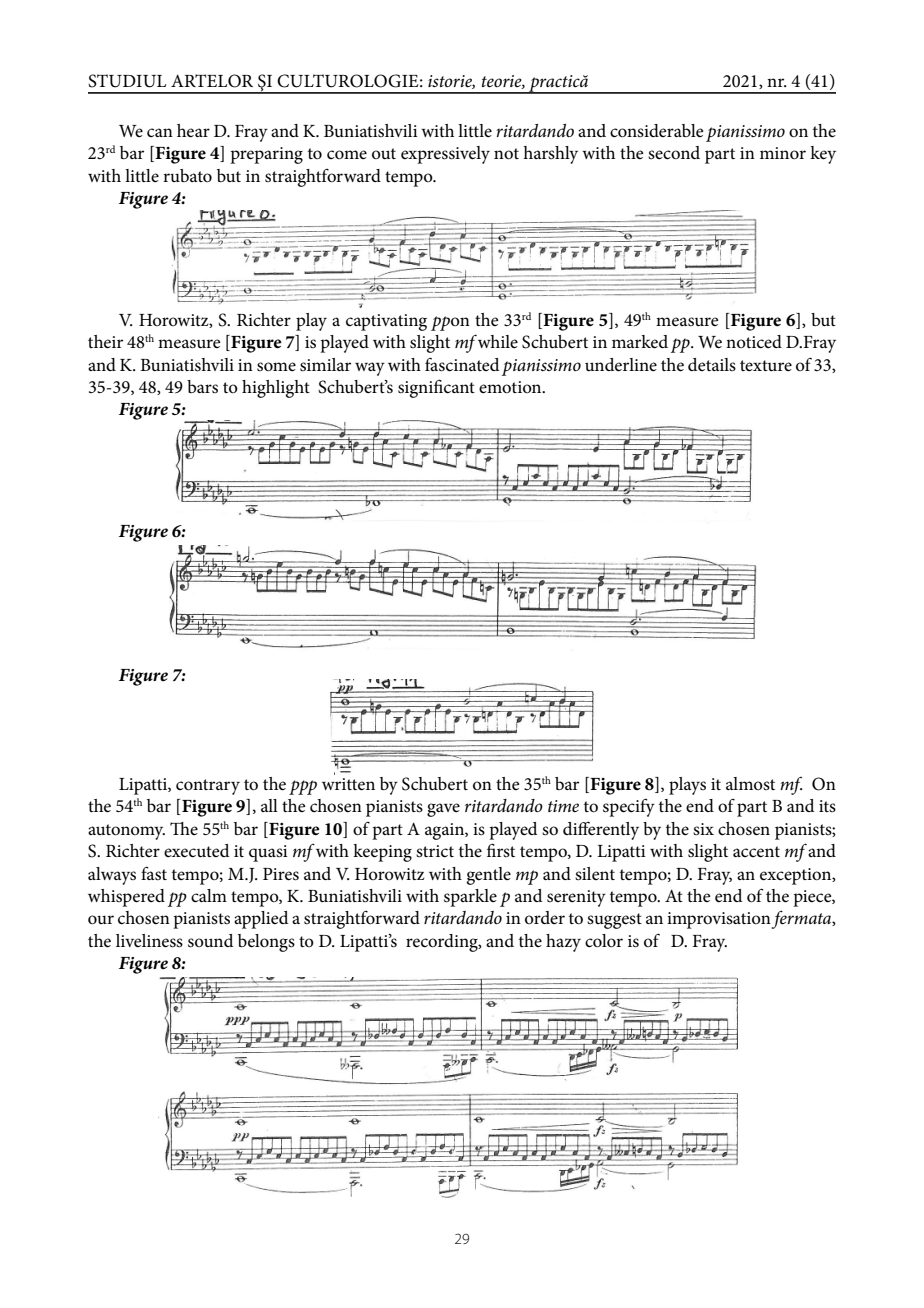 The width and height of the page is (924, 1308). What do you see at coordinates (187, 175) in the page?
I see `rubato` at bounding box center [187, 175].
